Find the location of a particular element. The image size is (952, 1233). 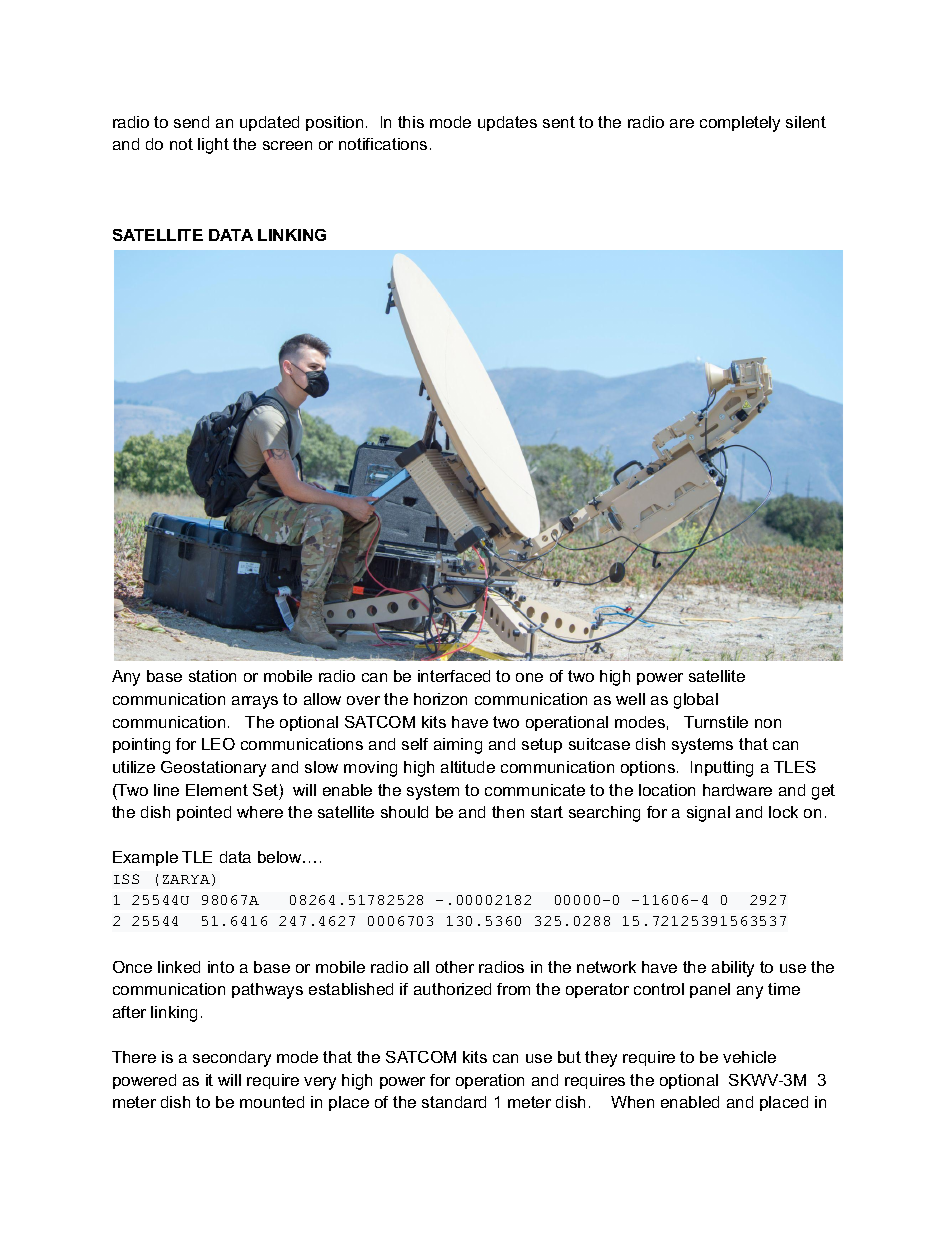

completely is located at coordinates (740, 124).
